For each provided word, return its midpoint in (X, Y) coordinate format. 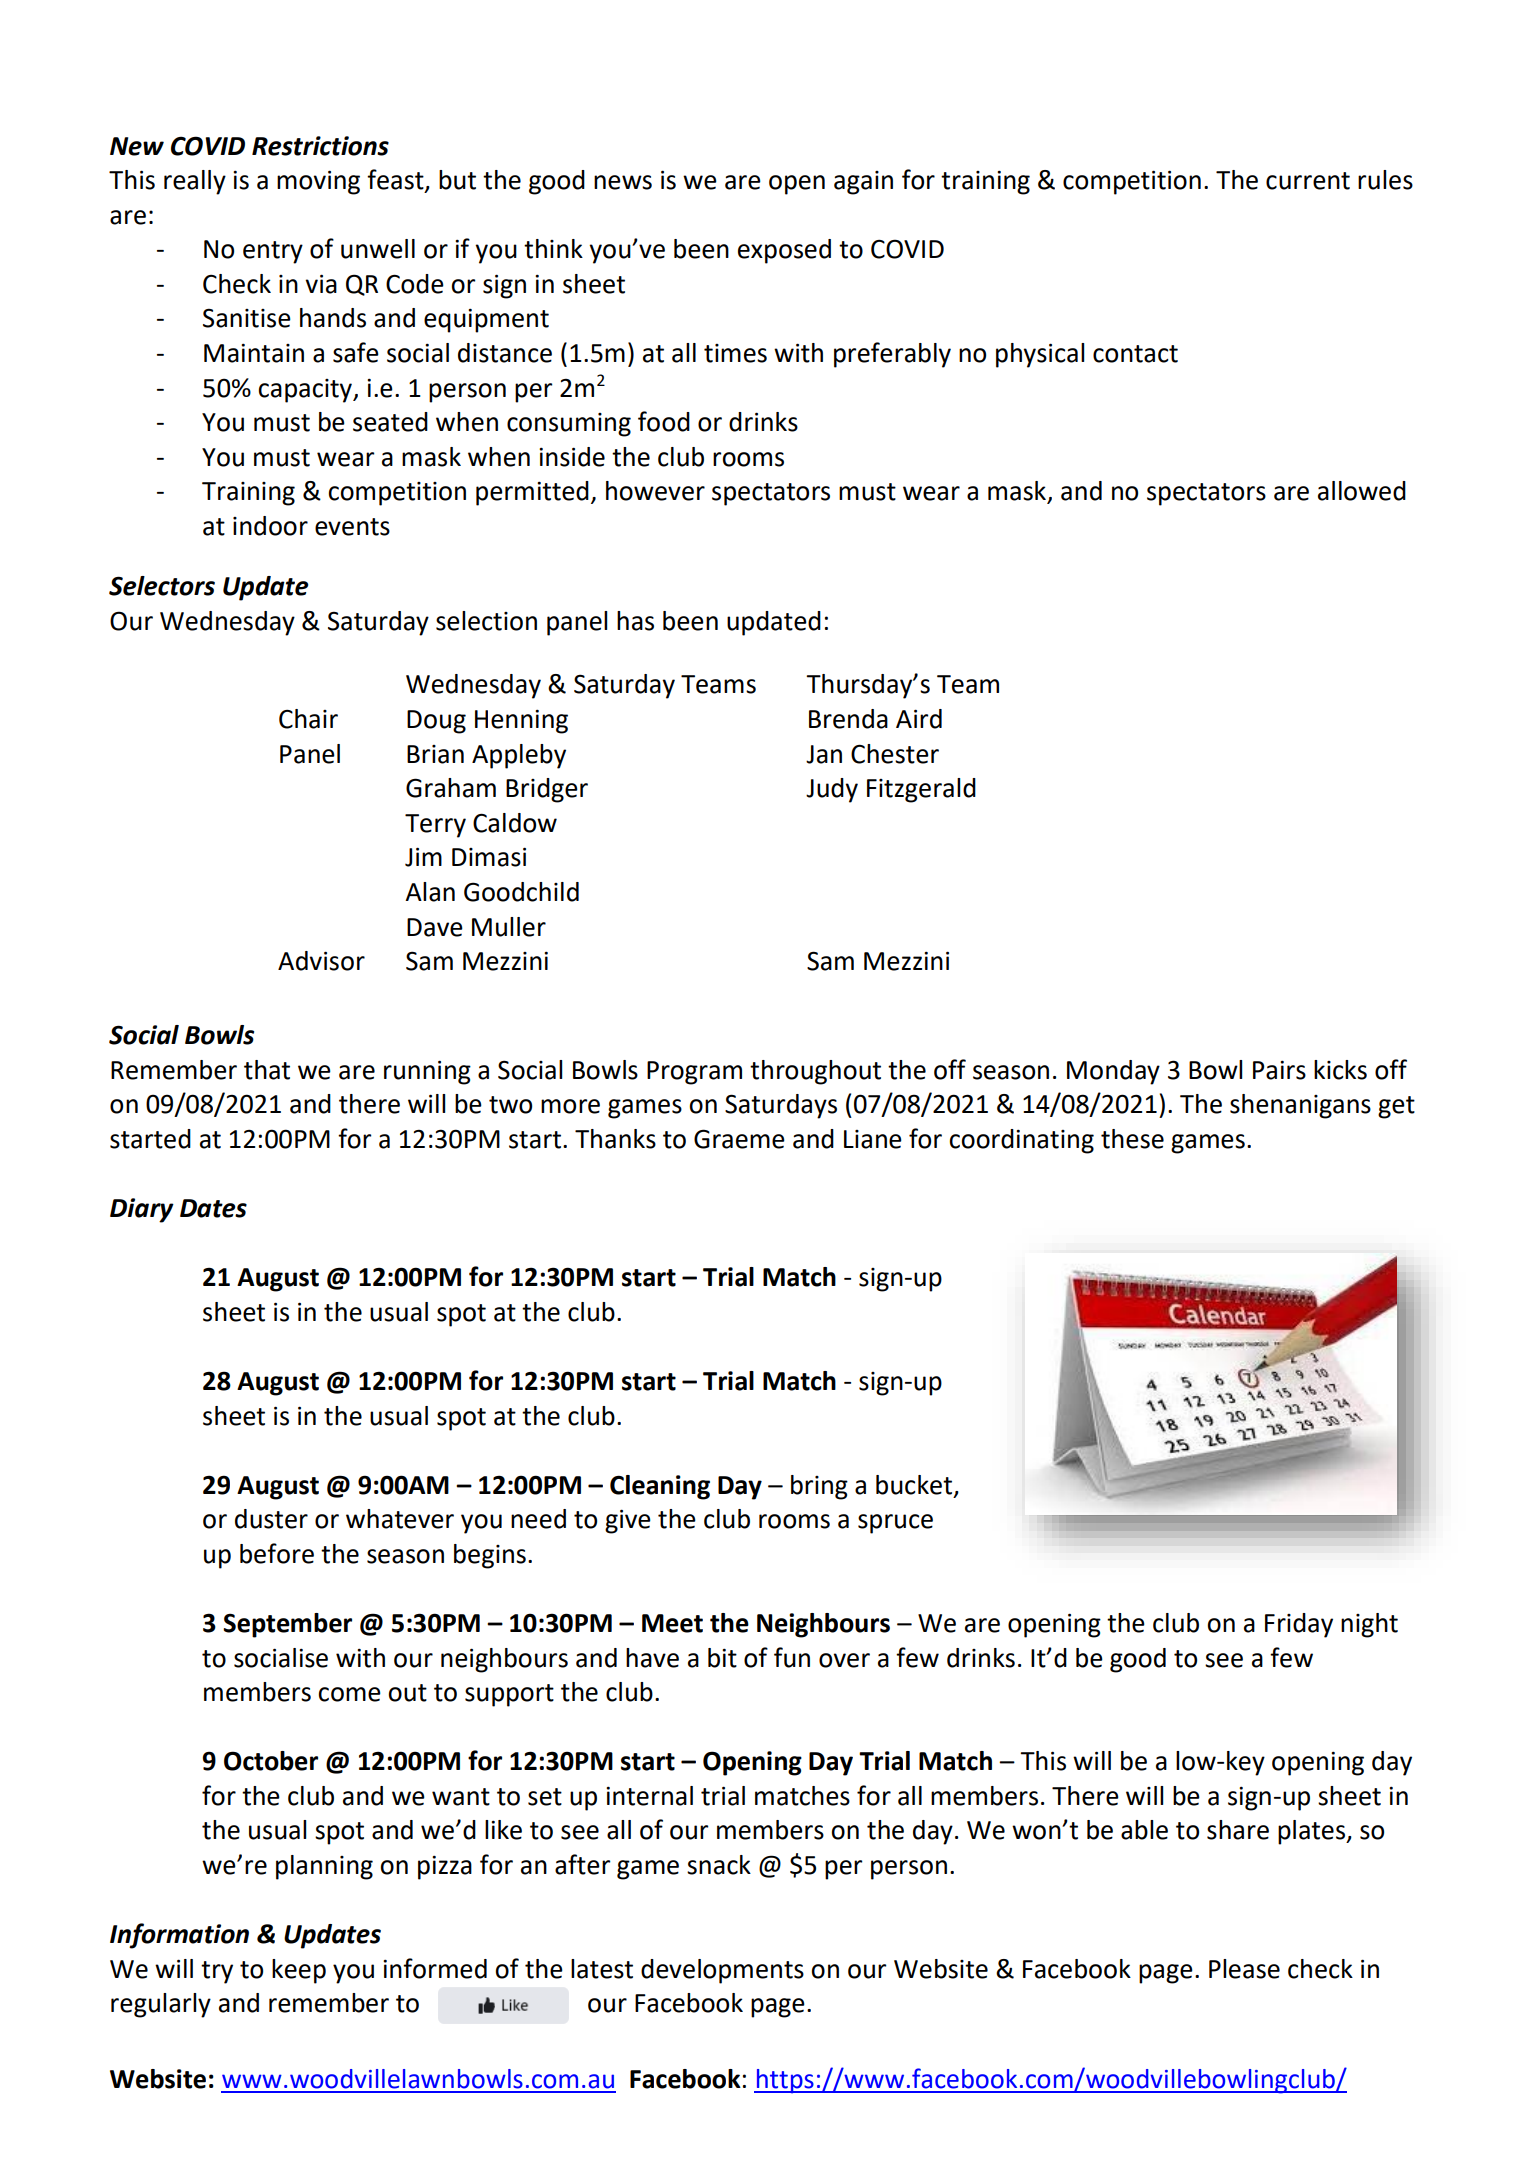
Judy (832, 790)
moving (318, 182)
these (1132, 1139)
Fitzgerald (921, 790)
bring (819, 1487)
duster (271, 1519)
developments (722, 1971)
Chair (308, 719)
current (1308, 181)
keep (299, 1971)
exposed (784, 251)
